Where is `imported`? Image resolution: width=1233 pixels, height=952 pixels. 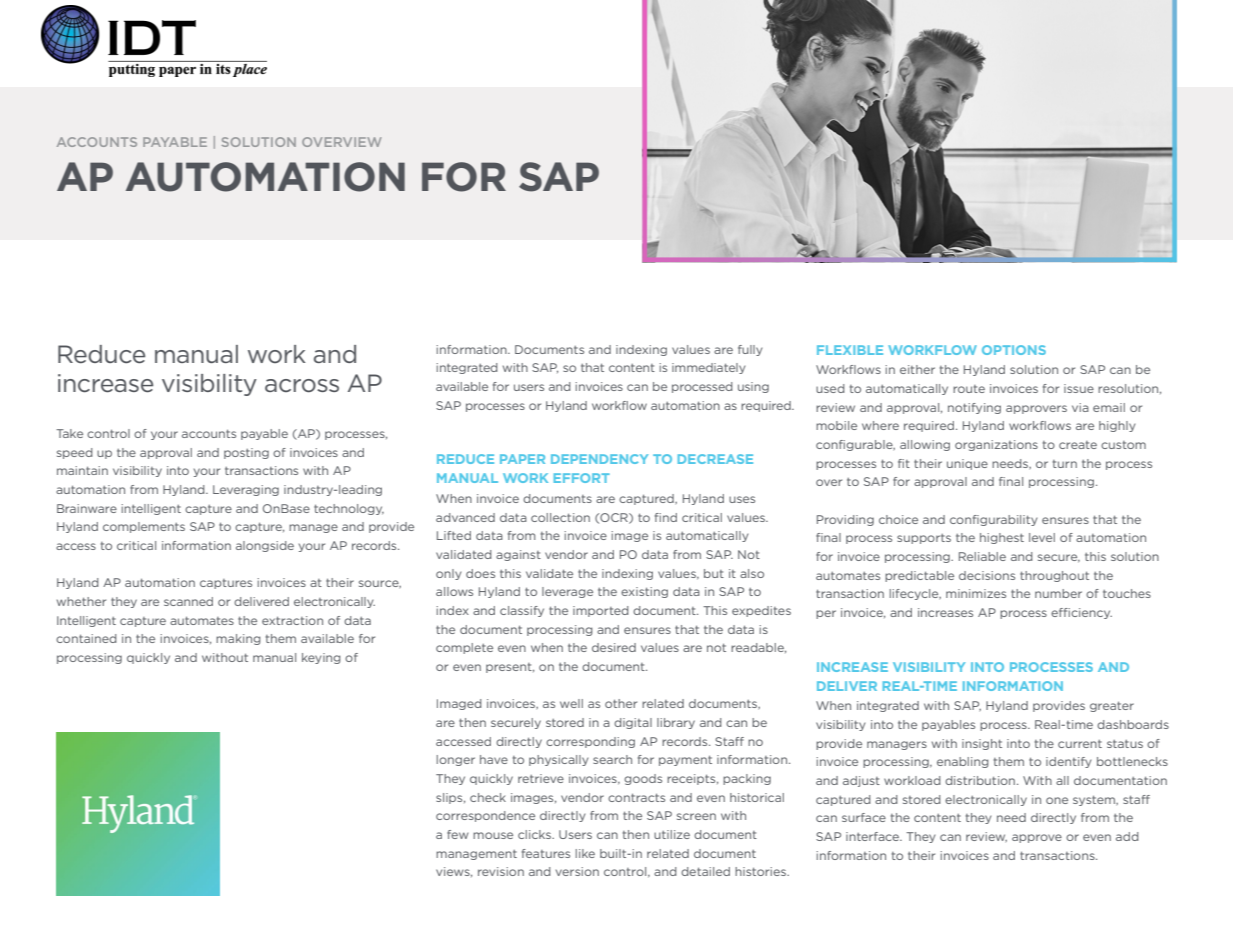 imported is located at coordinates (601, 611).
